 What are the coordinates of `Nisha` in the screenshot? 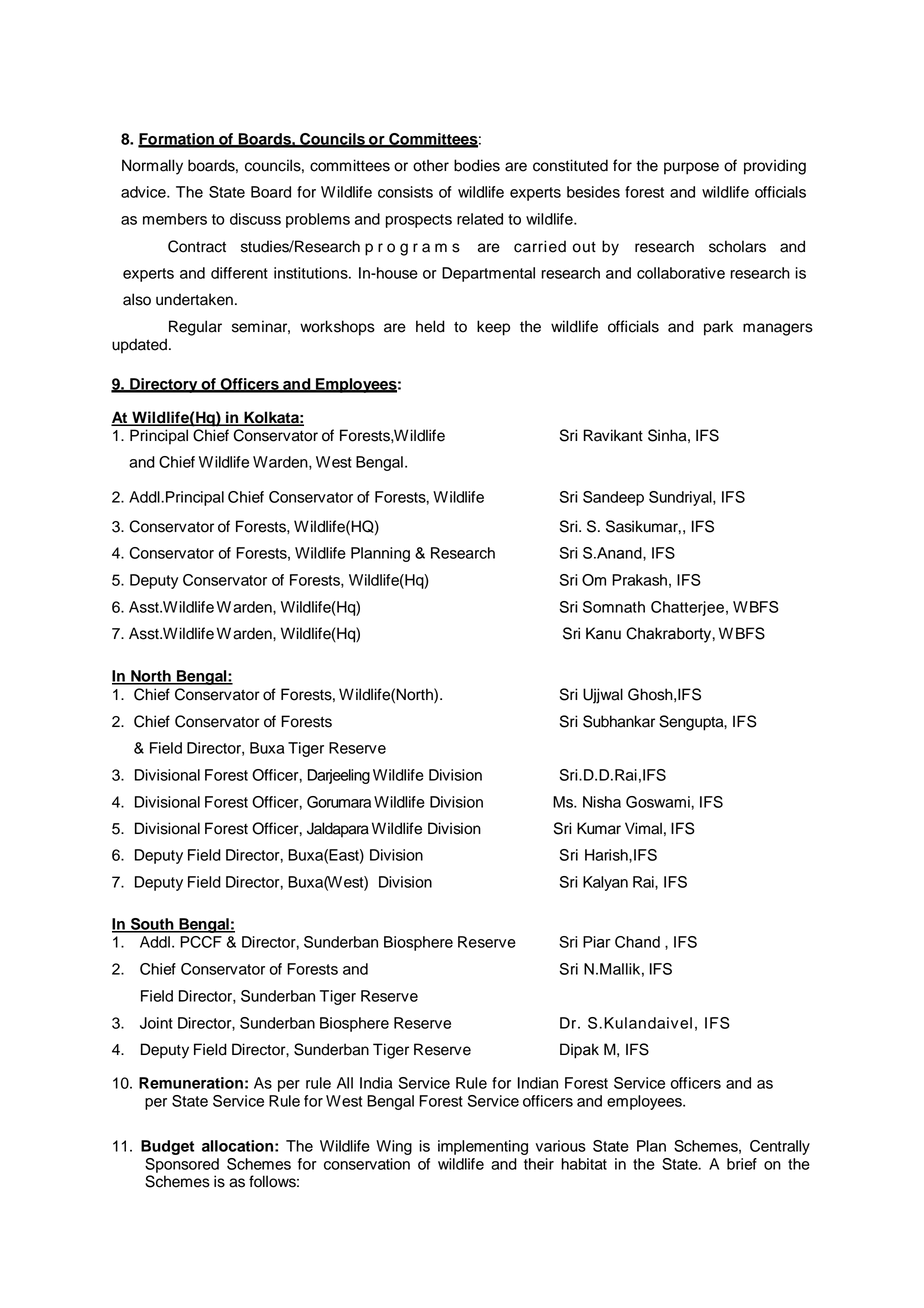 It's located at (602, 802).
